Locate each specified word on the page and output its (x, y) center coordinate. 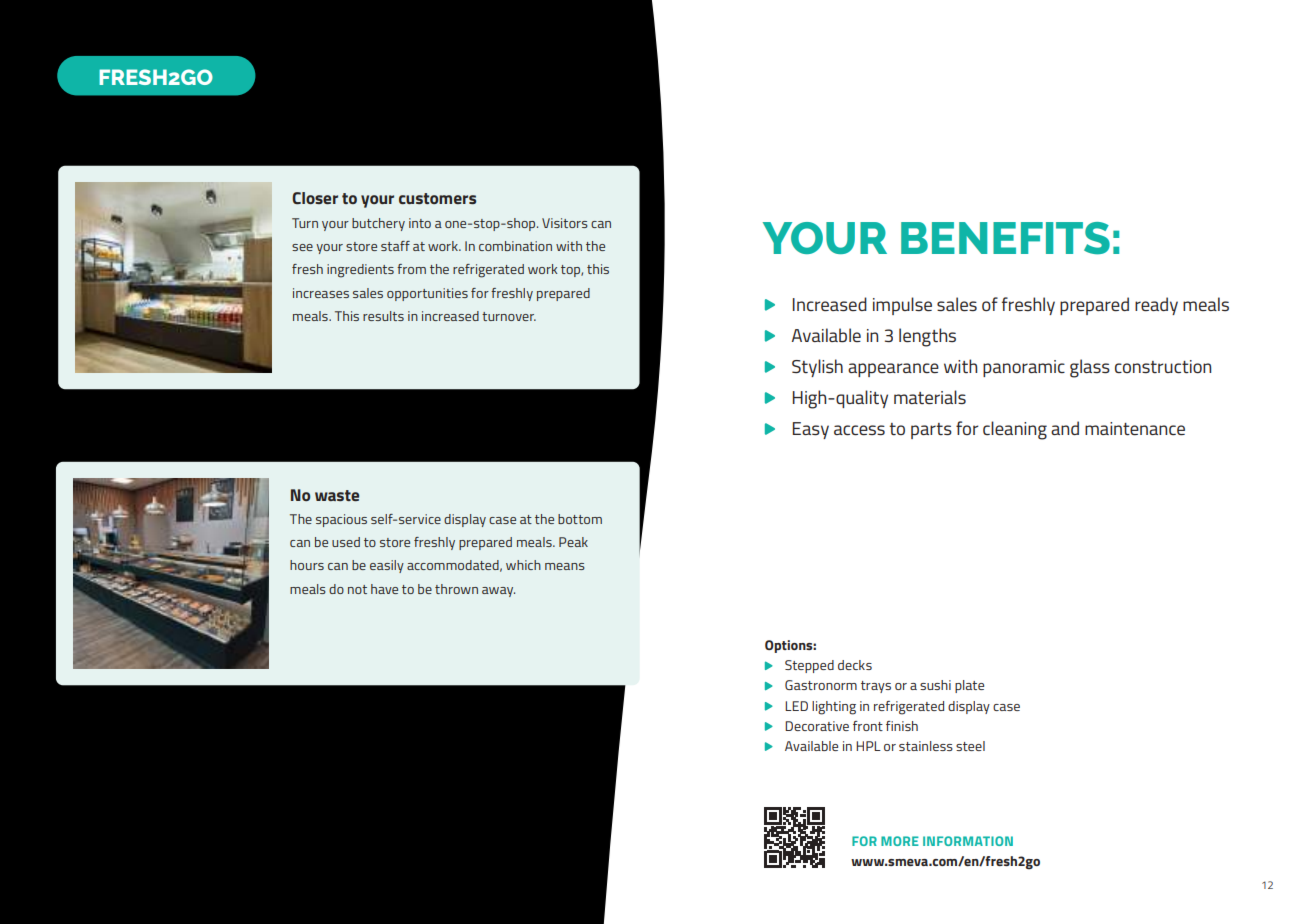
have (384, 589)
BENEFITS (1005, 238)
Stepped (809, 666)
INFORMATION (968, 841)
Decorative (817, 726)
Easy (811, 430)
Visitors (565, 223)
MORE (900, 841)
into (420, 223)
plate (969, 686)
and (1065, 428)
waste (337, 495)
